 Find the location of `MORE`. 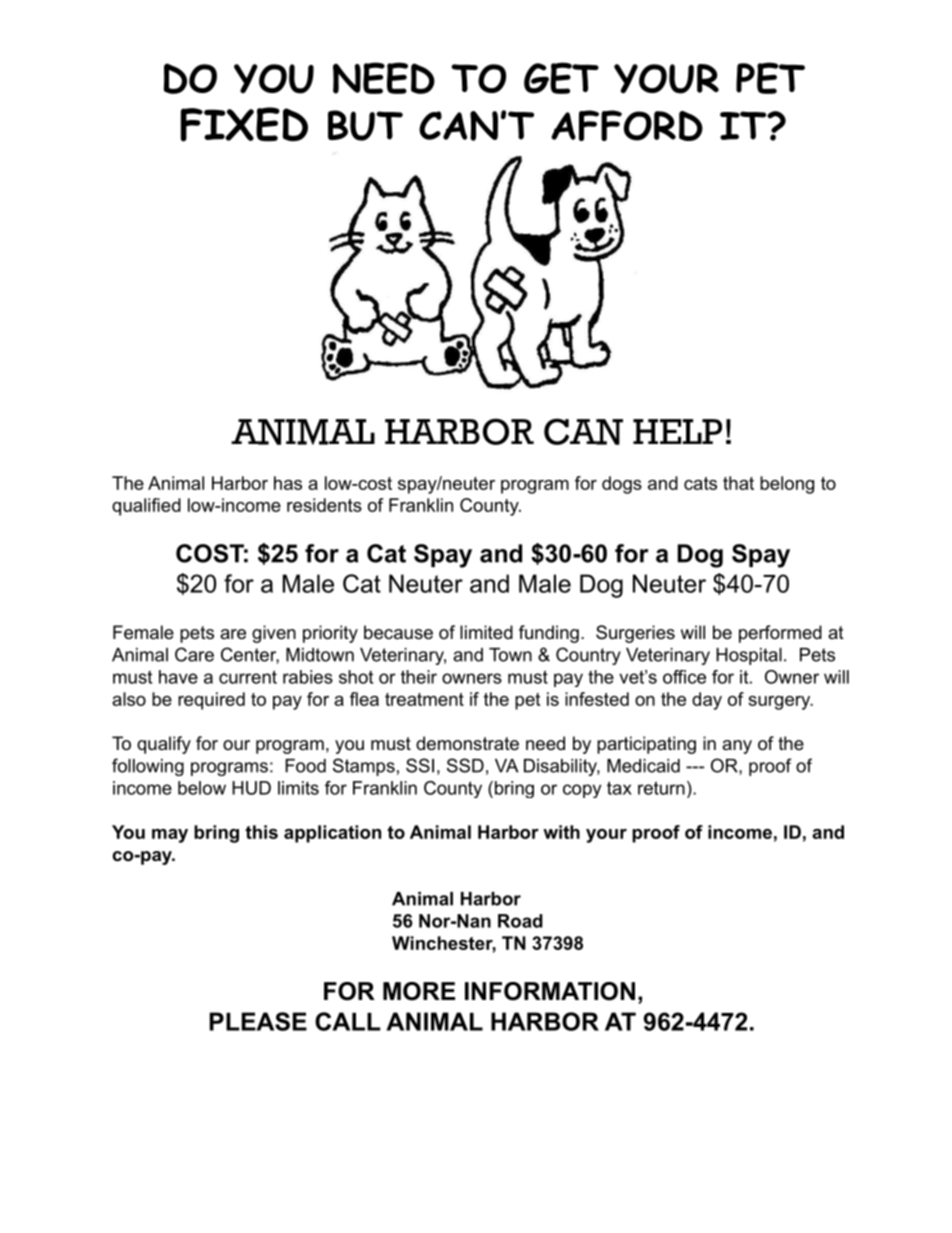

MORE is located at coordinates (419, 991).
